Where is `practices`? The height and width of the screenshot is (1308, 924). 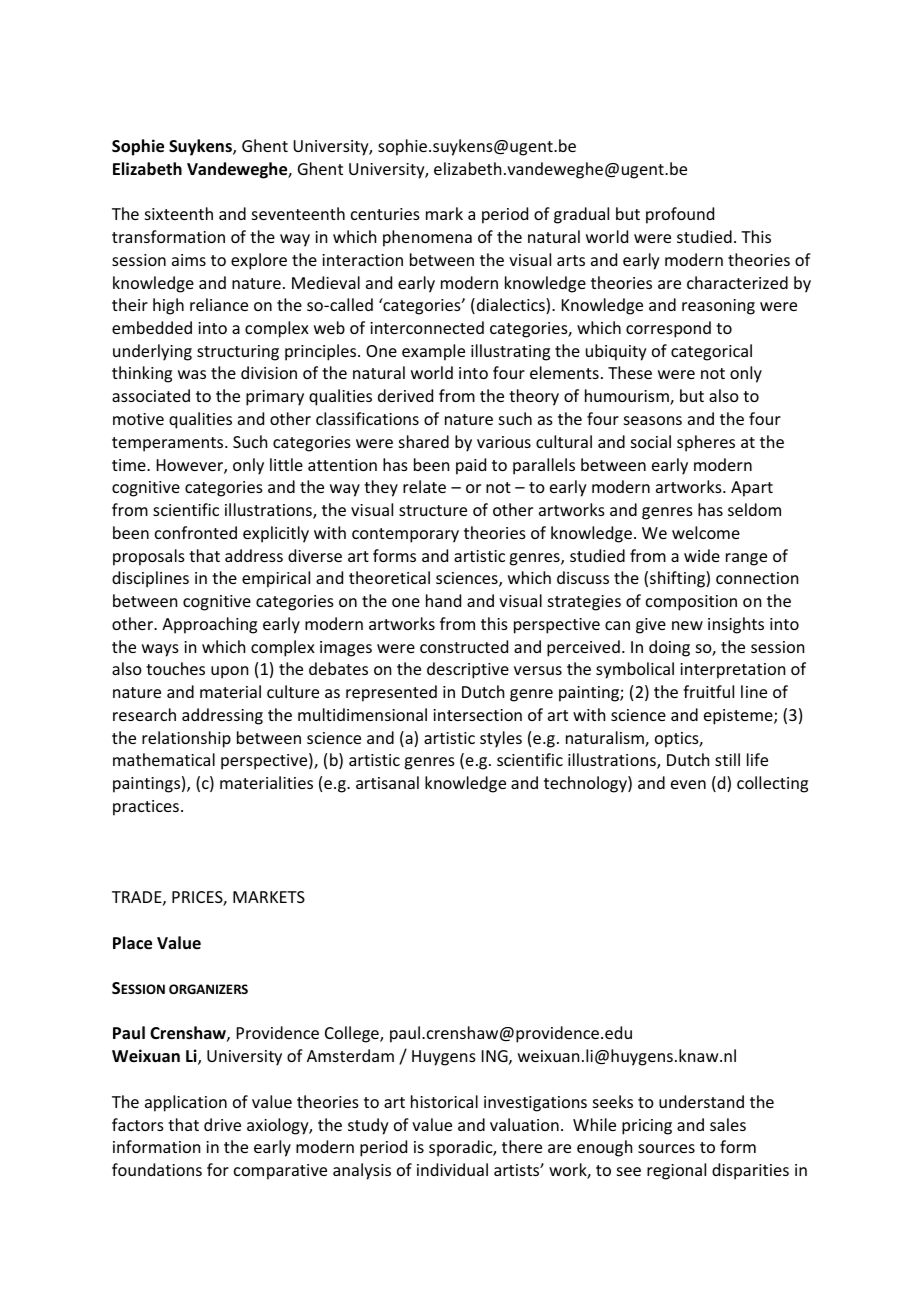 practices is located at coordinates (146, 808).
